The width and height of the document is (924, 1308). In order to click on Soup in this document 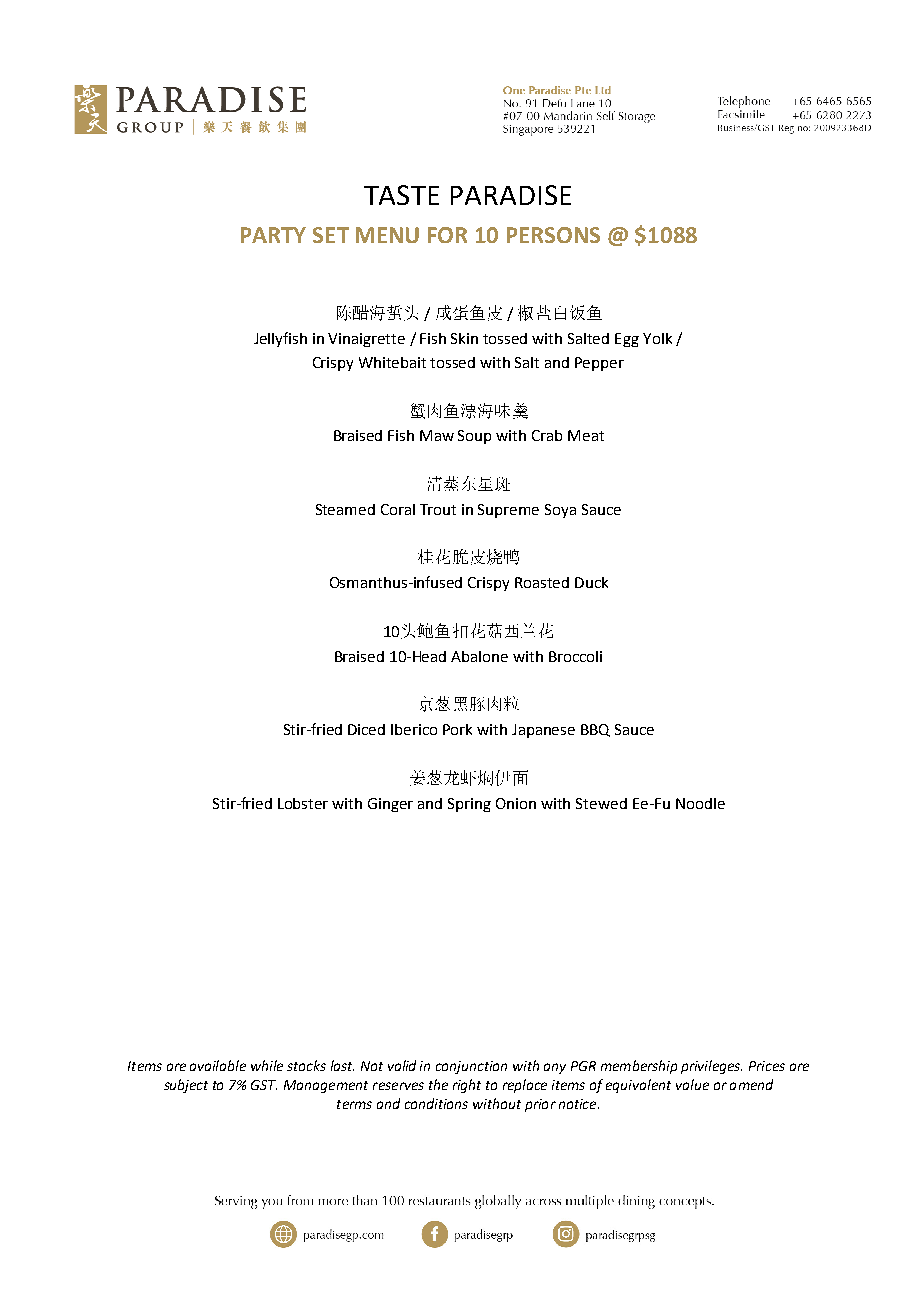, I will do `click(474, 437)`.
